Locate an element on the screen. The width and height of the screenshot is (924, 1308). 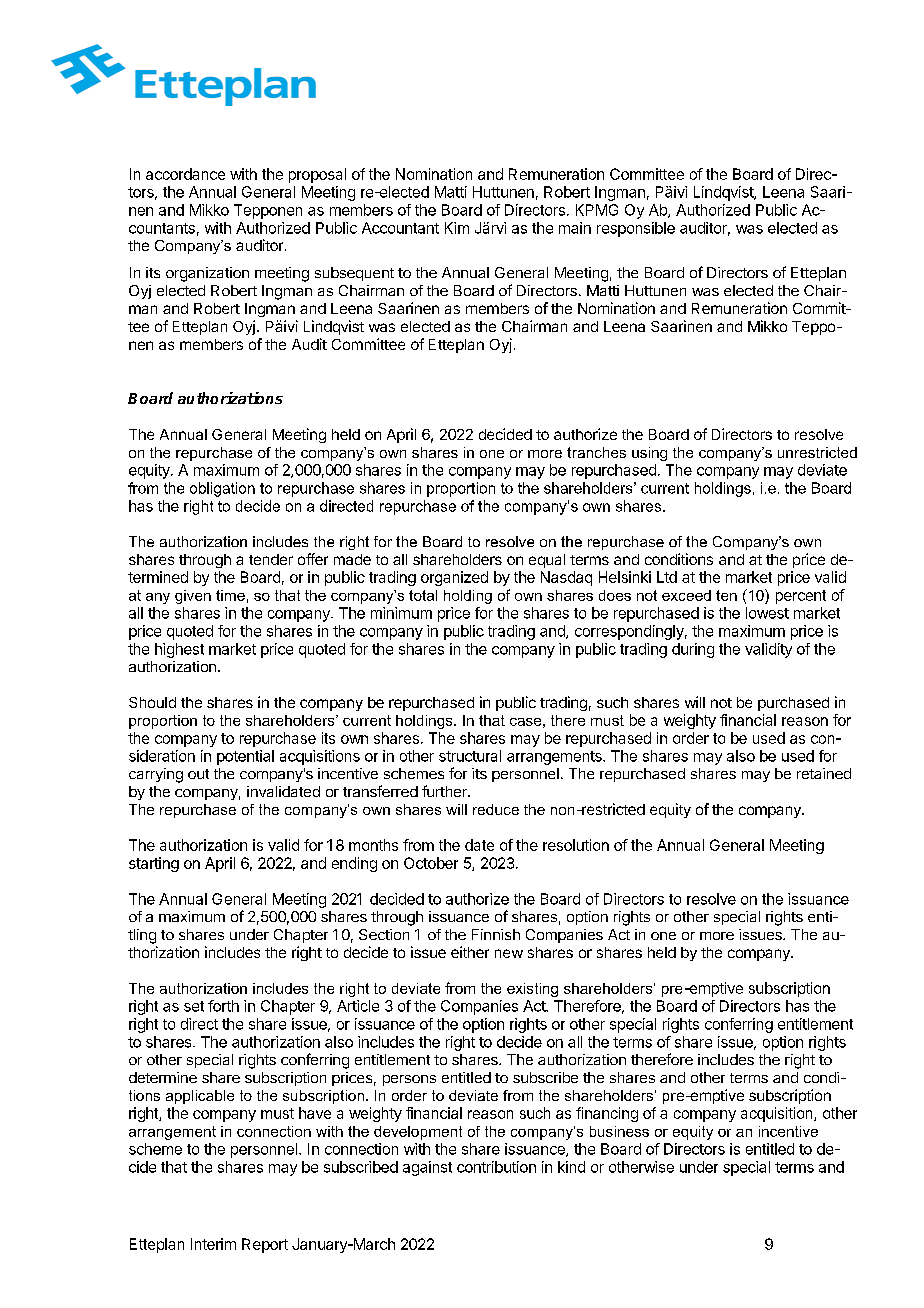
October is located at coordinates (431, 863).
